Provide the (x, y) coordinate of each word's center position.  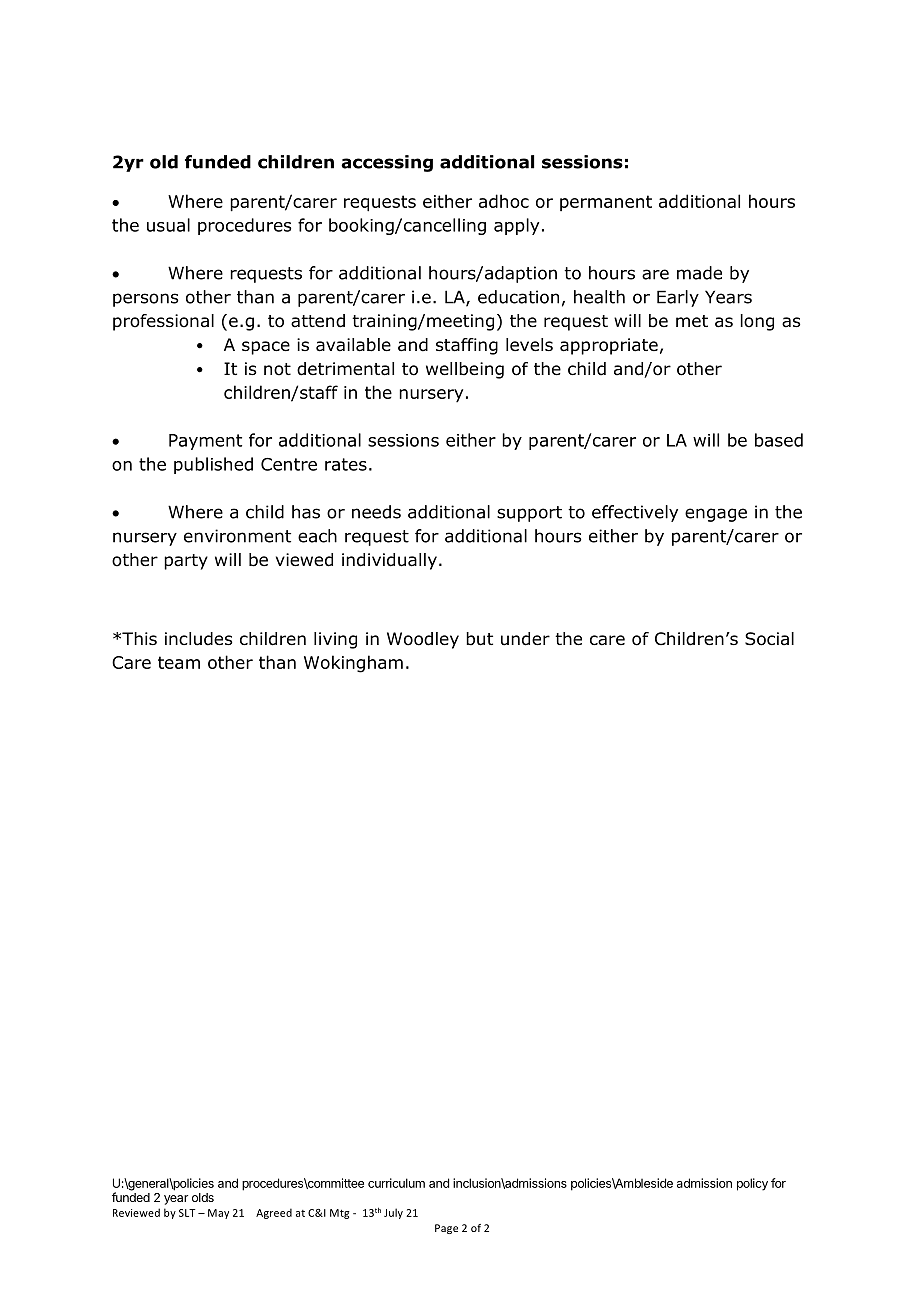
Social (769, 639)
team (179, 662)
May (218, 1214)
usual (168, 225)
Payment (205, 442)
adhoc (504, 201)
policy (752, 1184)
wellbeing (465, 370)
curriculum (396, 1183)
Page (446, 1229)
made (699, 273)
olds (203, 1197)
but (479, 639)
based (779, 440)
